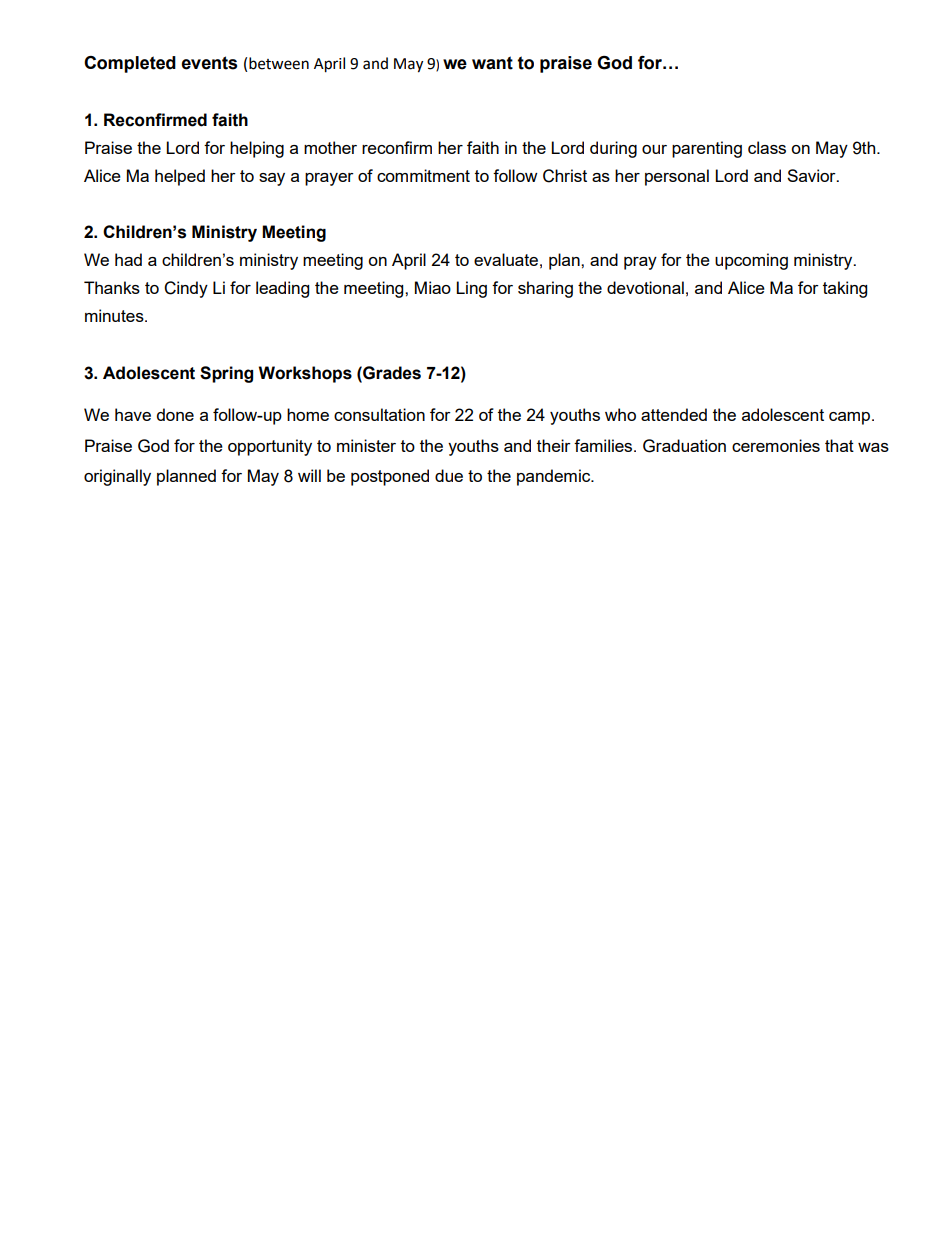 Image resolution: width=952 pixels, height=1233 pixels. I want to click on had, so click(128, 259).
